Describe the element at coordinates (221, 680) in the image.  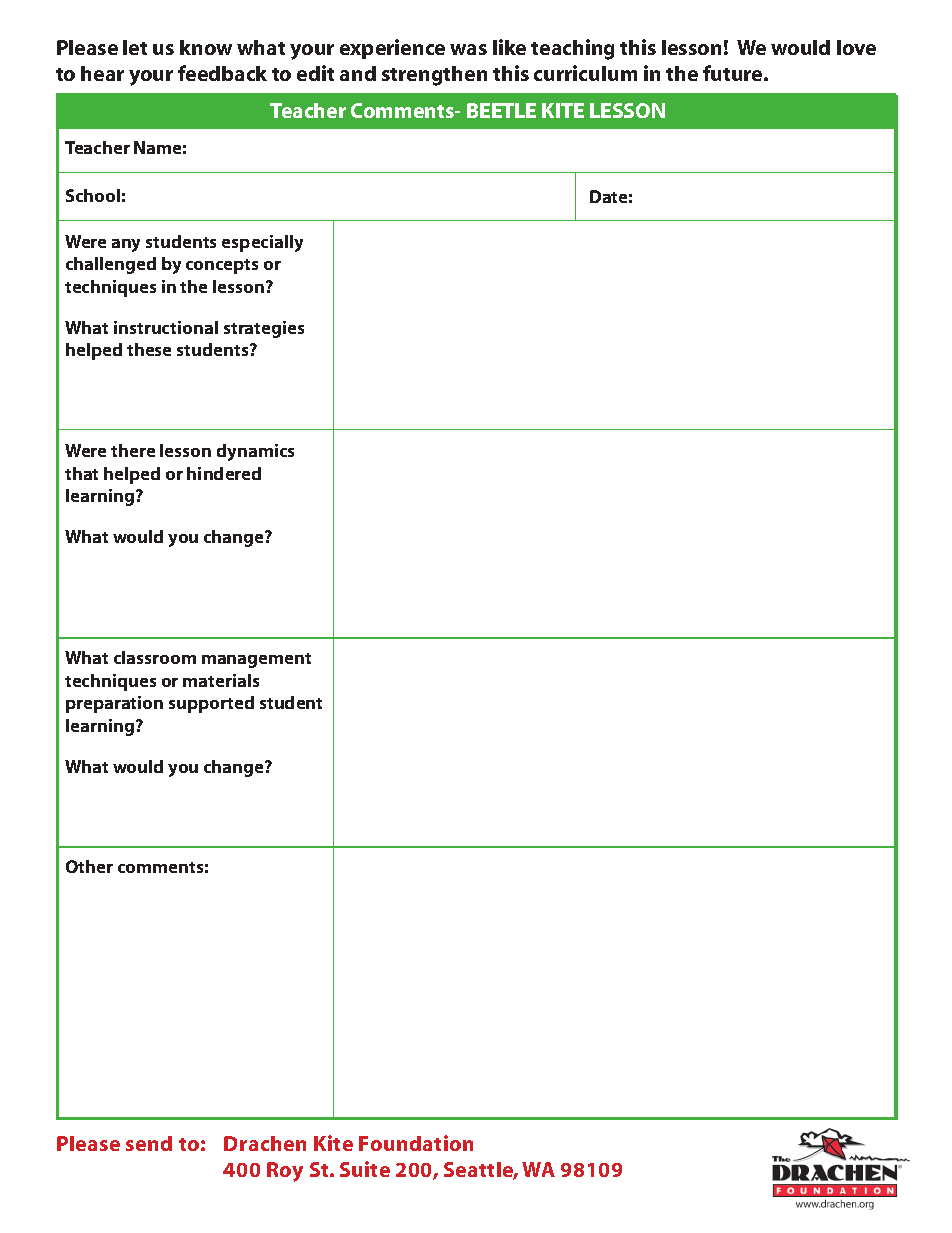
I see `materials` at that location.
